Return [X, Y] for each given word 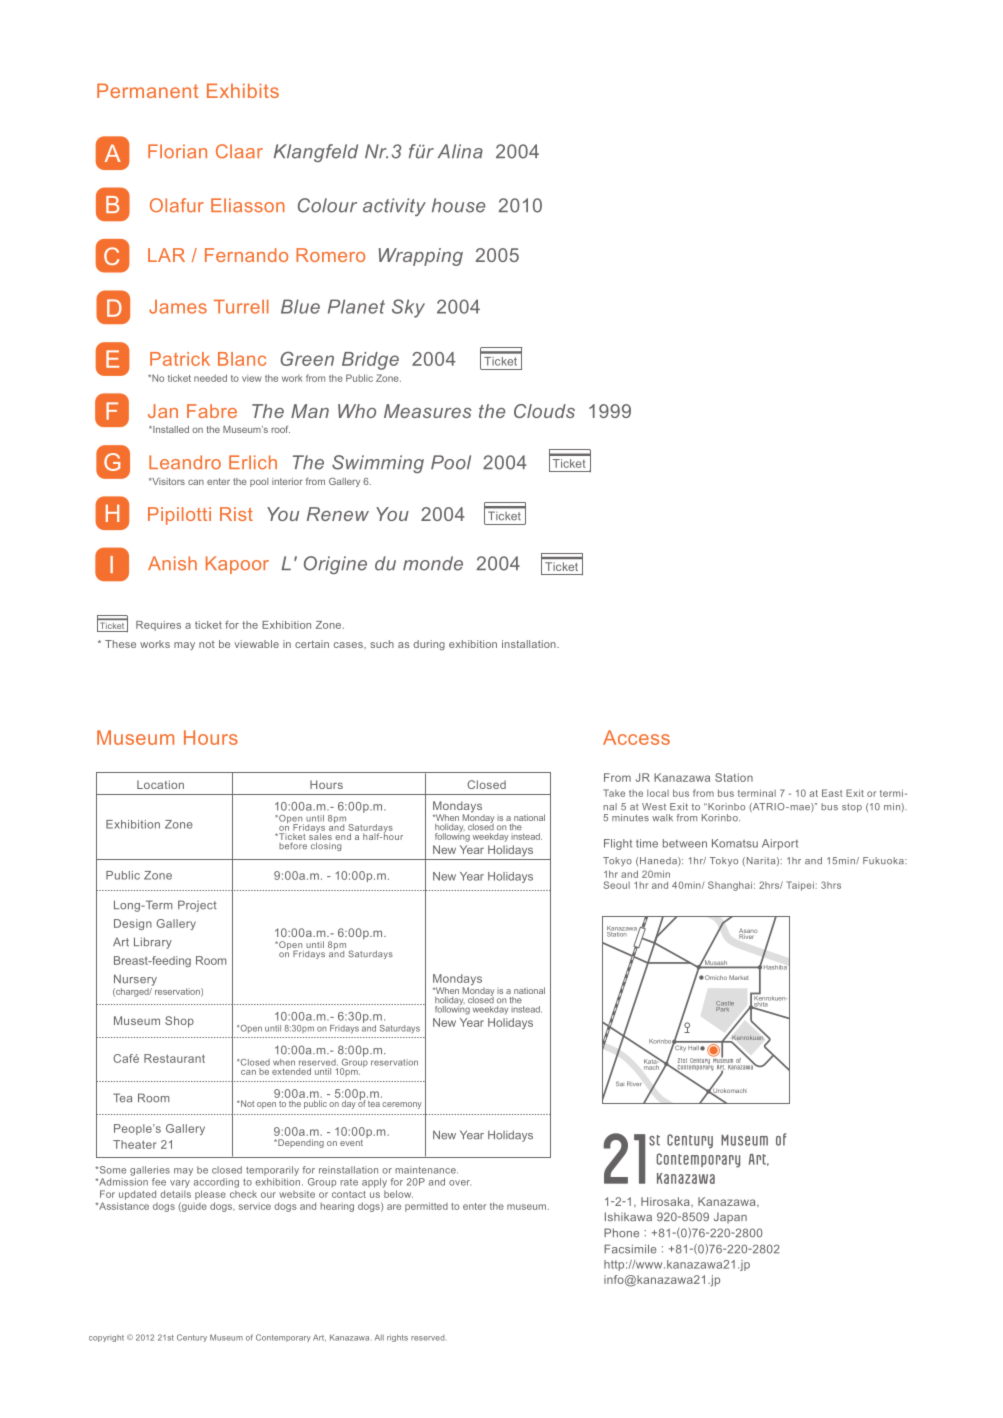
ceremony [402, 1105]
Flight [618, 844]
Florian [177, 151]
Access [636, 737]
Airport [780, 844]
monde [433, 563]
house [458, 205]
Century [192, 1338]
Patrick [180, 359]
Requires [158, 626]
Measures [428, 411]
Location [160, 784]
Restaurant [174, 1058]
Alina [460, 151]
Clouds [544, 411]
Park [724, 1008]
